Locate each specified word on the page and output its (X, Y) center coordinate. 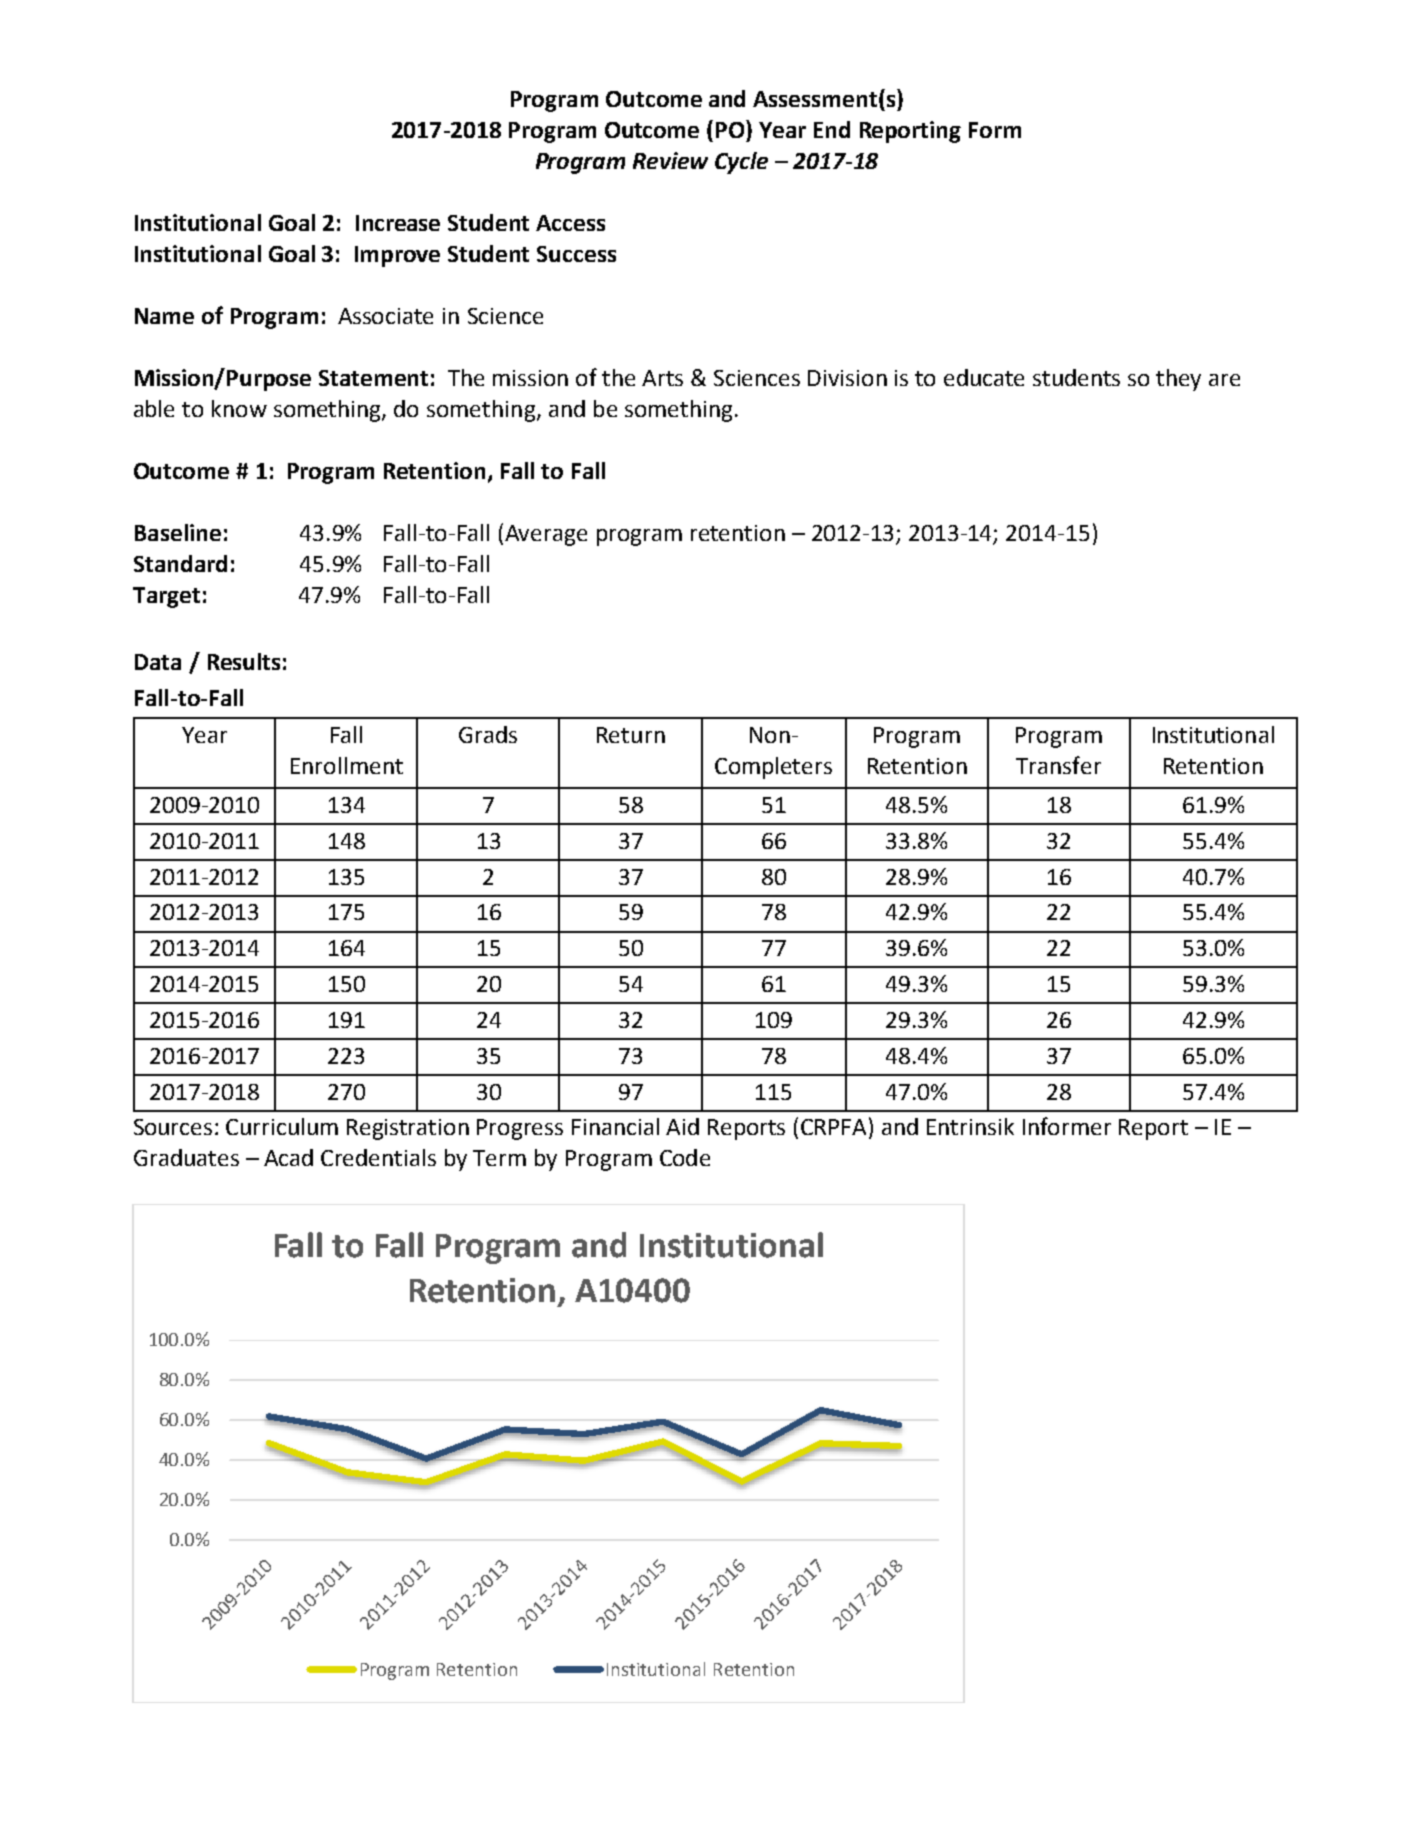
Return (631, 735)
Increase (398, 223)
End (832, 129)
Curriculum (282, 1126)
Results (244, 661)
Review (670, 160)
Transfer (1058, 765)
